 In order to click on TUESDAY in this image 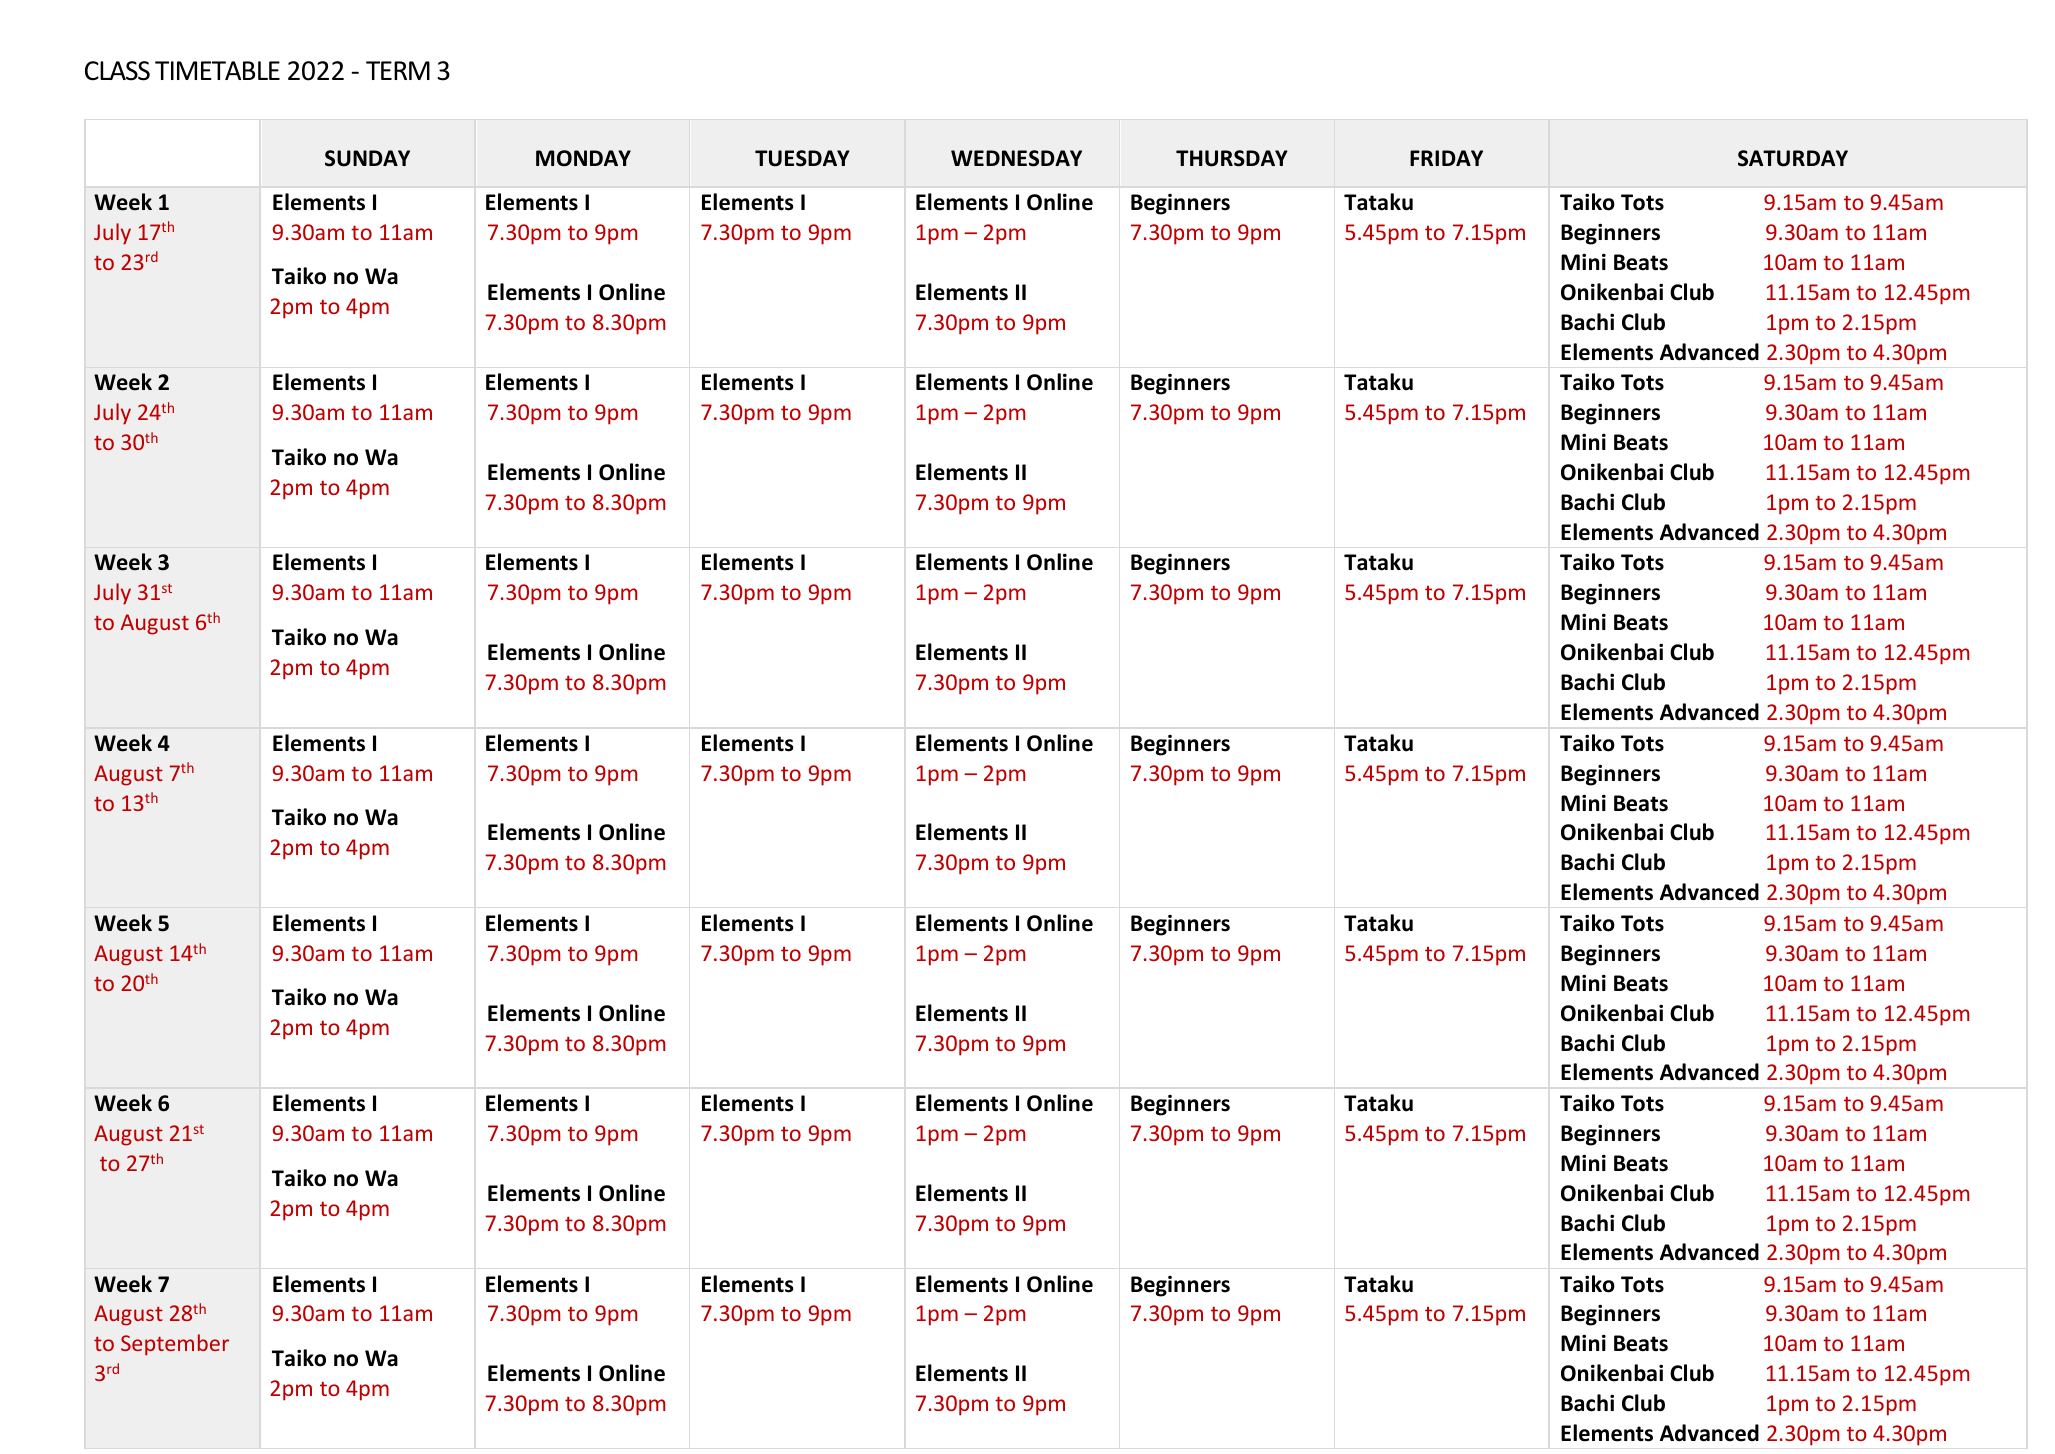, I will do `click(802, 158)`.
